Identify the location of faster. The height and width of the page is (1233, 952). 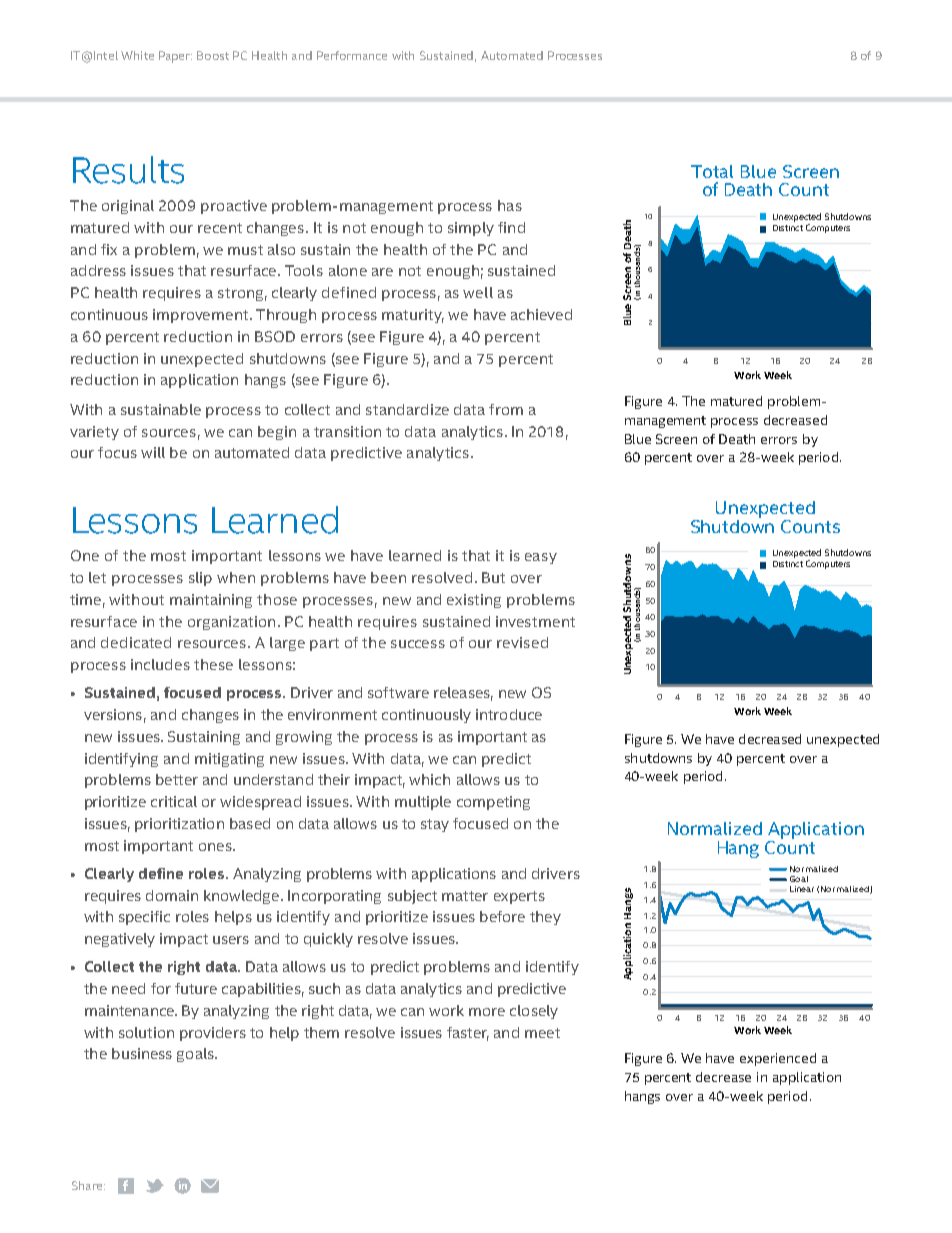
(468, 1033).
